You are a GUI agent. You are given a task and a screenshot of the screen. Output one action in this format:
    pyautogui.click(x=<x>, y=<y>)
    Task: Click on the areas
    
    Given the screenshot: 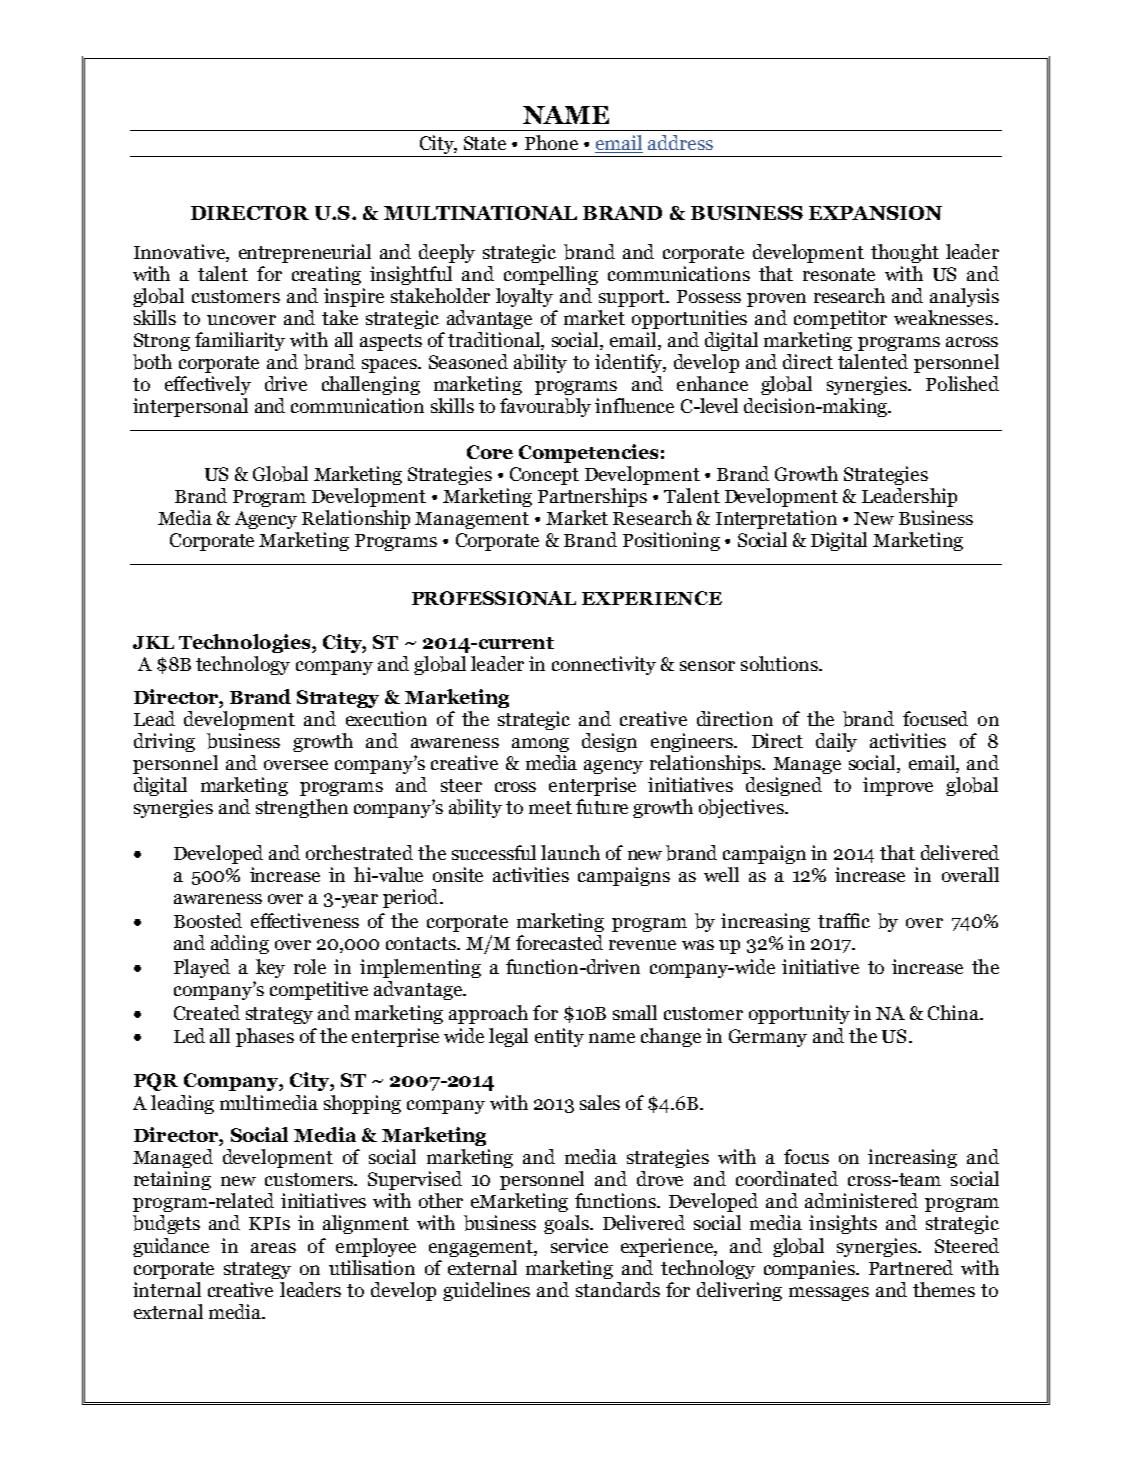 What is the action you would take?
    pyautogui.click(x=273, y=1248)
